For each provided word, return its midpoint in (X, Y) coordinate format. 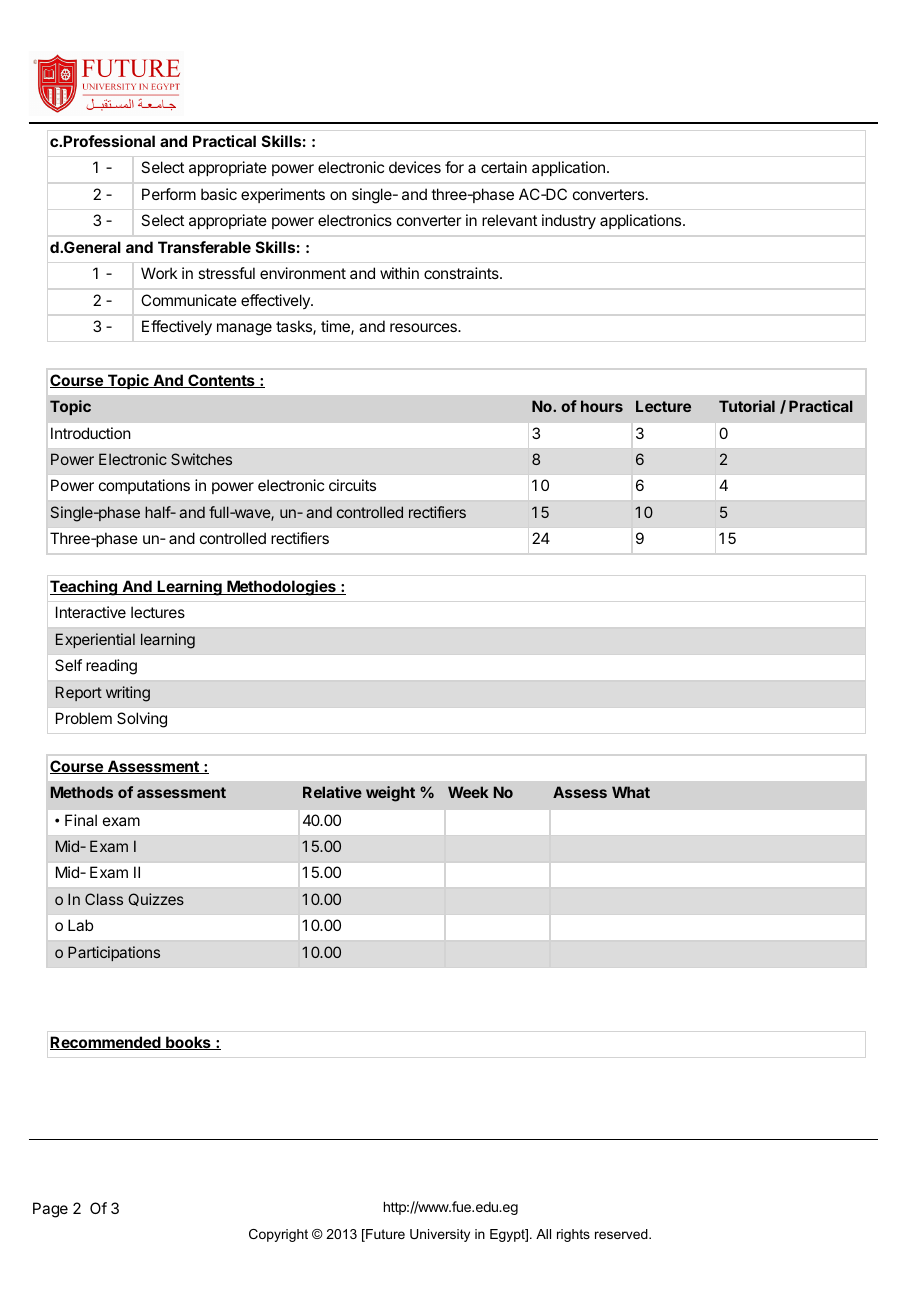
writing (128, 694)
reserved (622, 1234)
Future (384, 1235)
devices (415, 167)
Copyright (278, 1235)
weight (390, 794)
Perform (169, 194)
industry (569, 222)
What (631, 792)
